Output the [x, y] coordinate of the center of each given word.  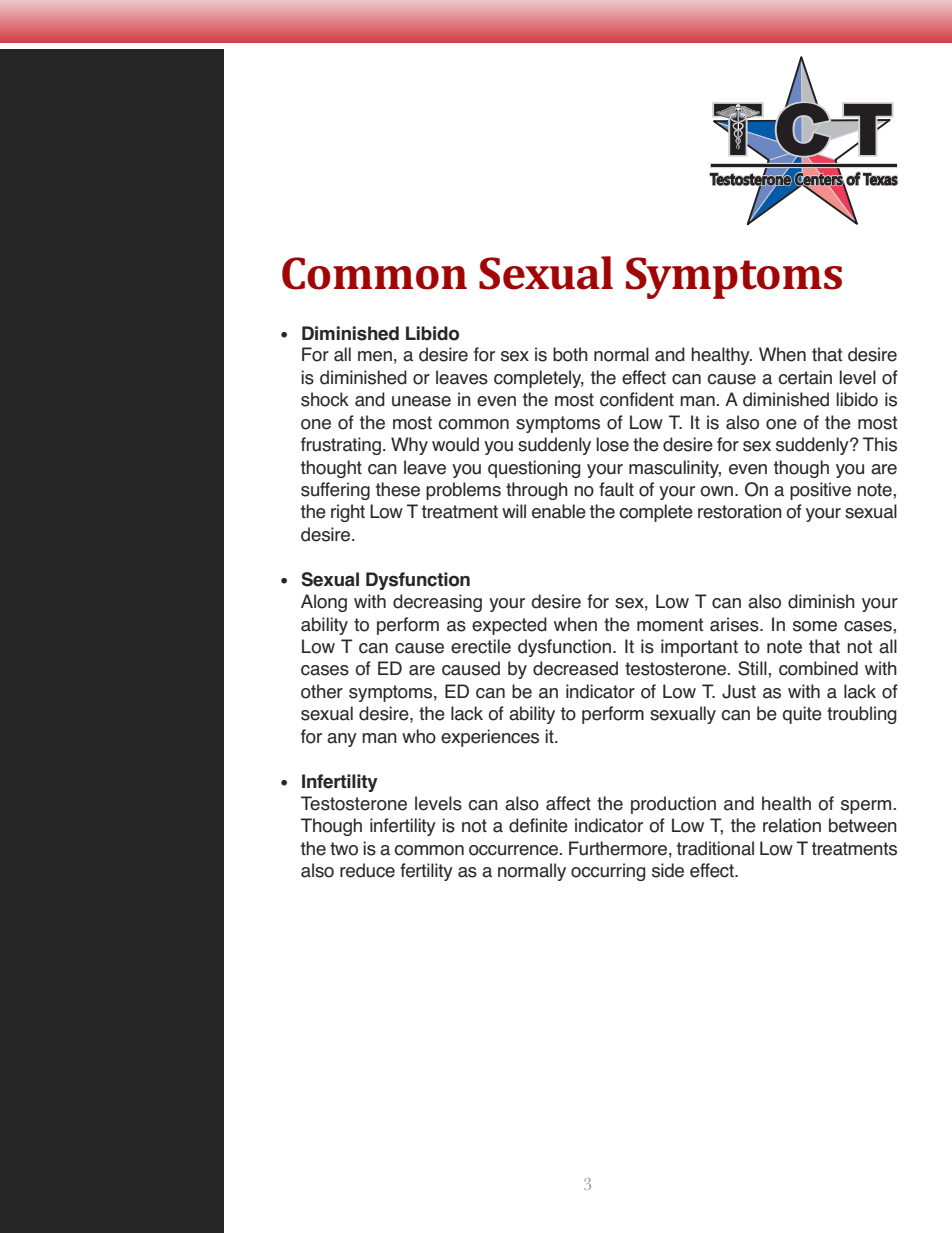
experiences [490, 738]
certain [805, 377]
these [398, 489]
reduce [367, 870]
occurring [608, 872]
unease [421, 401]
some [815, 626]
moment [670, 625]
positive [820, 491]
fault [616, 489]
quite [802, 715]
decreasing [437, 603]
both [570, 354]
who [419, 736]
